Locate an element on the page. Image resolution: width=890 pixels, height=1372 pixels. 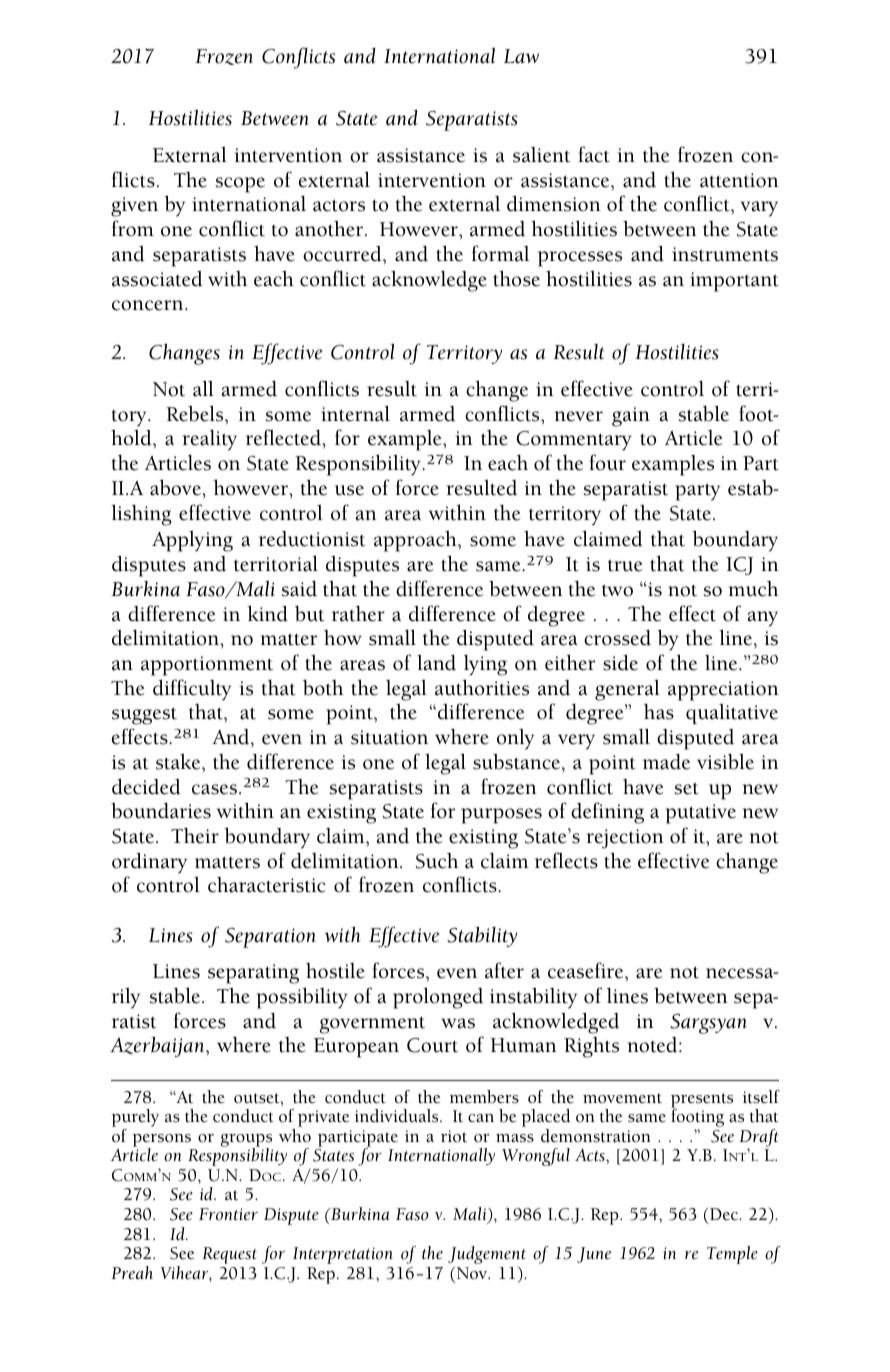
important is located at coordinates (734, 282).
